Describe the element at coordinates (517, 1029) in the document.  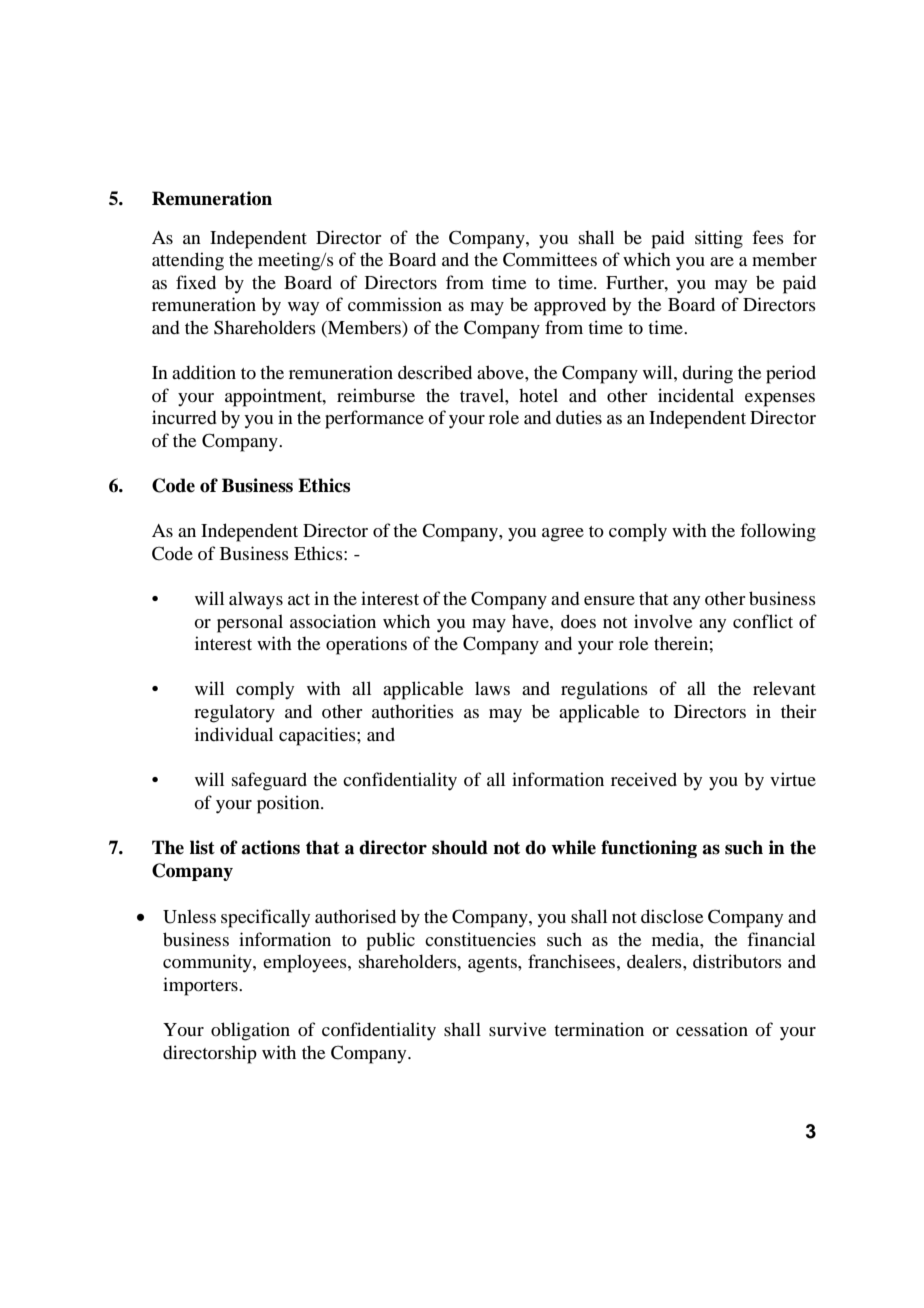
I see `survive` at that location.
